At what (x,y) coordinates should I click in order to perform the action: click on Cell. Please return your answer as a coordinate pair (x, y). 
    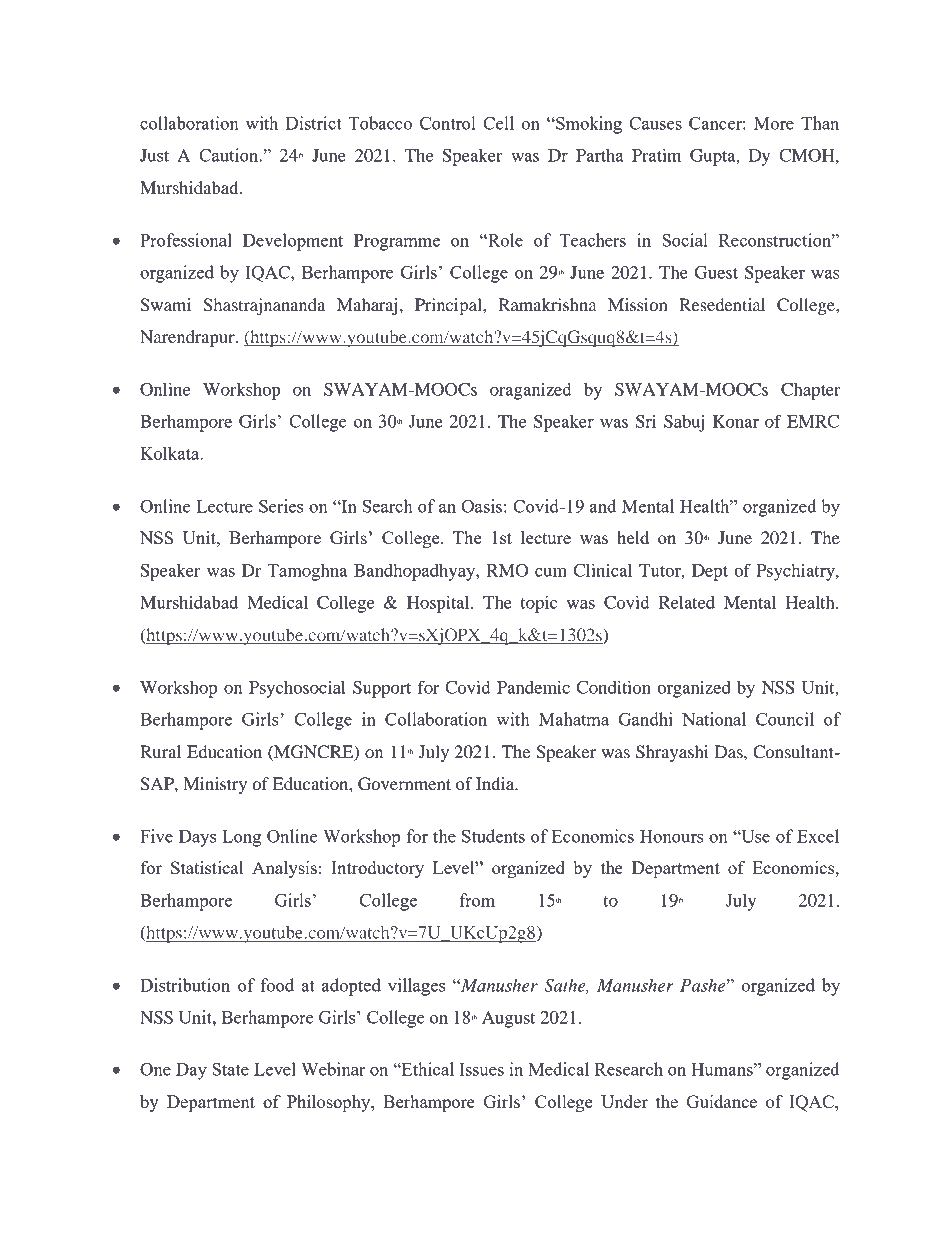
    Looking at the image, I should click on (498, 123).
